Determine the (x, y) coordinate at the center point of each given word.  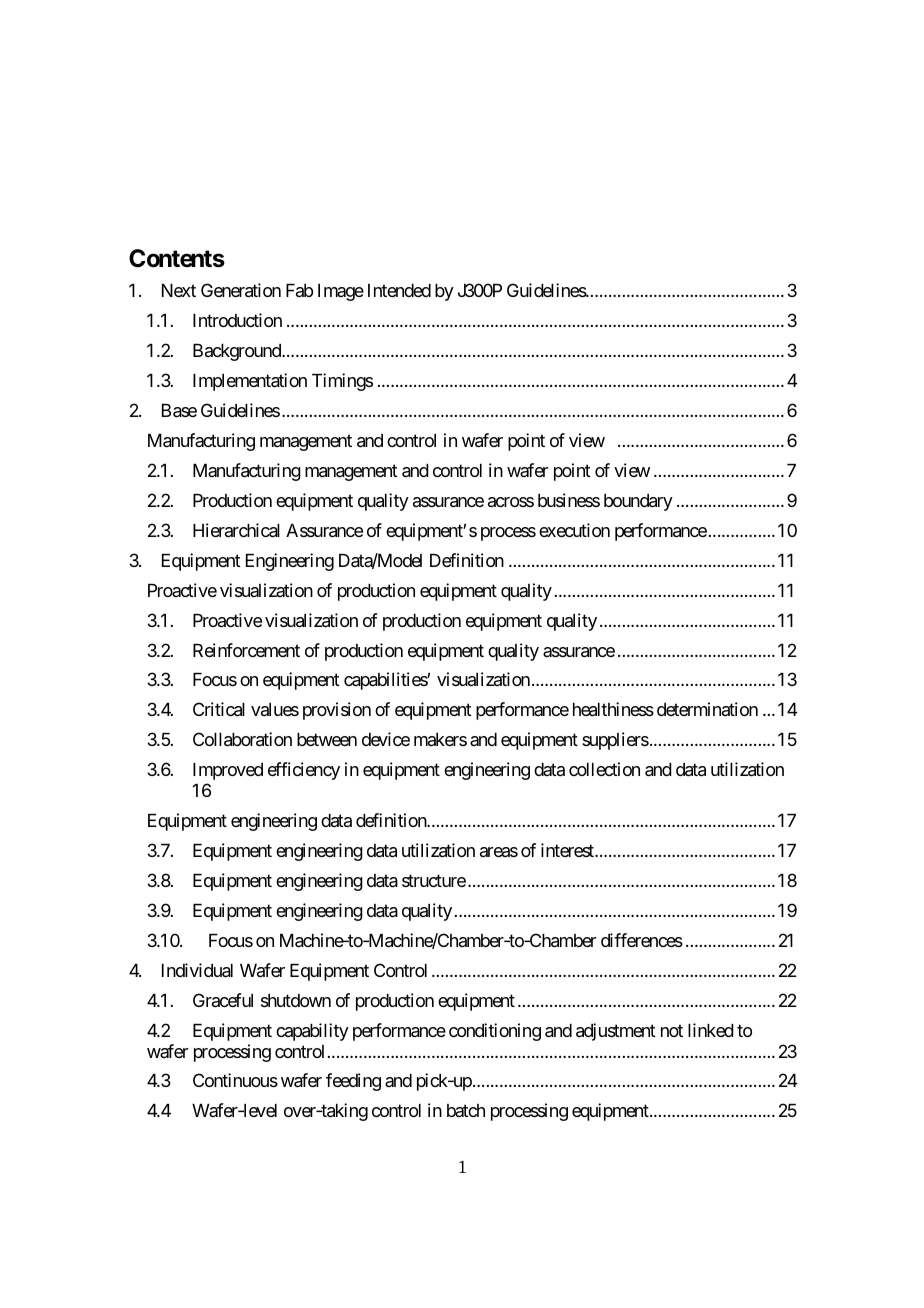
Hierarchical (236, 530)
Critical (219, 709)
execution (574, 530)
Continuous (235, 1080)
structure (434, 881)
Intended (399, 290)
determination (707, 709)
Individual (197, 970)
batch (466, 1110)
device (386, 739)
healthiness (613, 709)
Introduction (237, 320)
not (672, 1030)
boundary (638, 502)
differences (642, 940)
